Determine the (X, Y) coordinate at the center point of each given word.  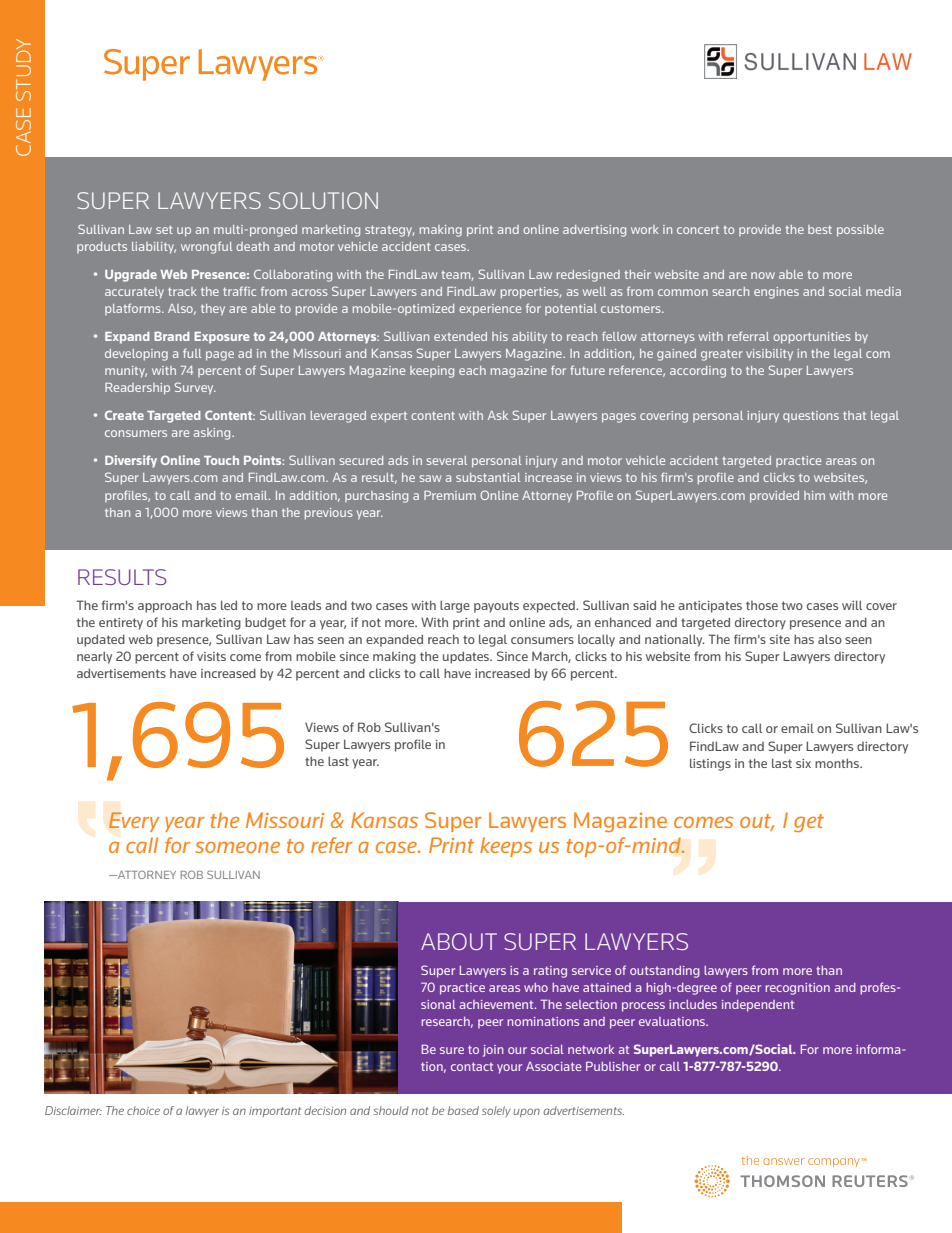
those (762, 605)
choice (143, 1110)
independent (758, 1006)
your (509, 1069)
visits (211, 656)
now (763, 275)
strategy (389, 231)
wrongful (207, 247)
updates (467, 657)
